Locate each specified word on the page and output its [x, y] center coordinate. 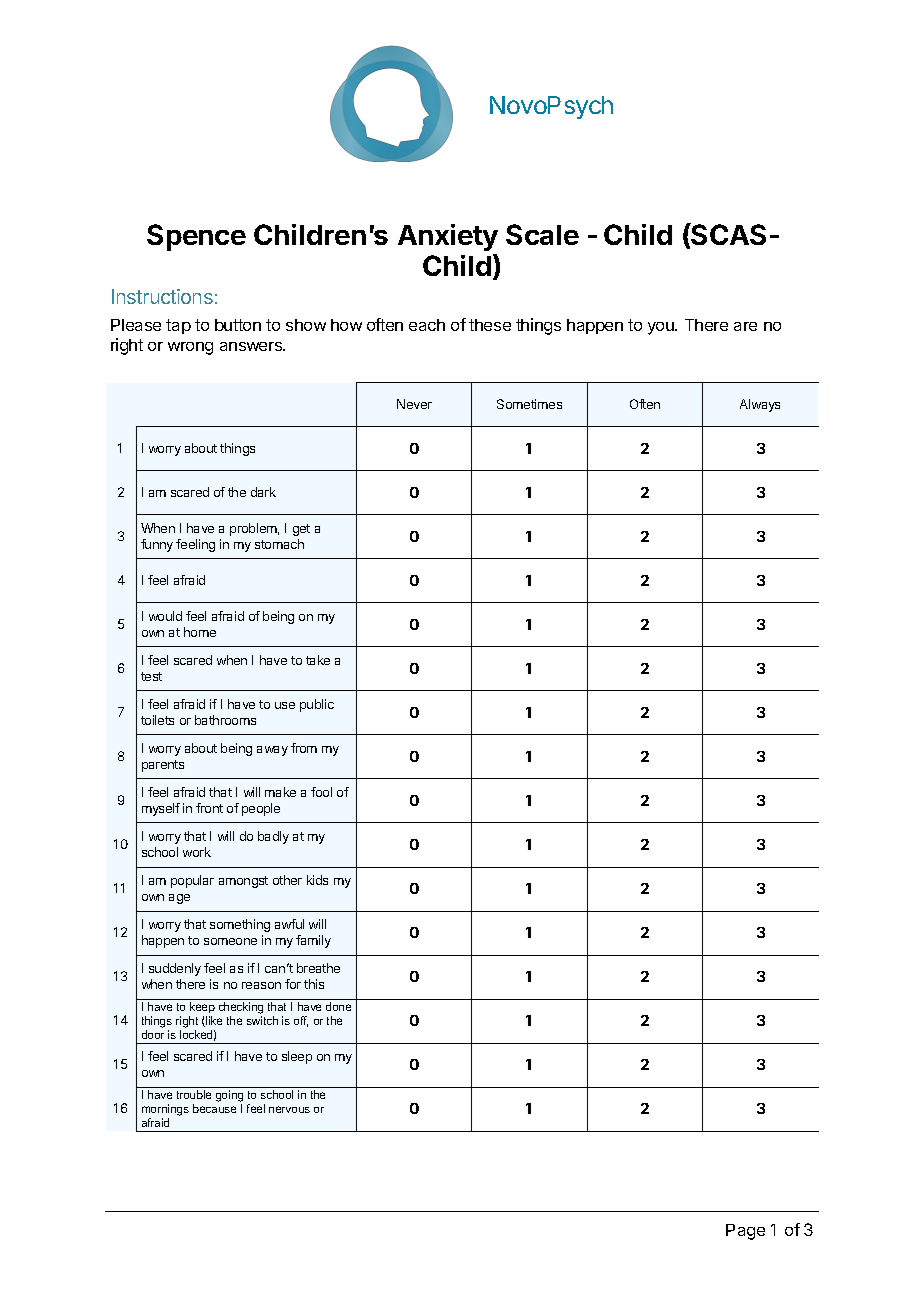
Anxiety [448, 237]
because [214, 1108]
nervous [289, 1109]
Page [745, 1232]
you [662, 328]
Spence [196, 237]
